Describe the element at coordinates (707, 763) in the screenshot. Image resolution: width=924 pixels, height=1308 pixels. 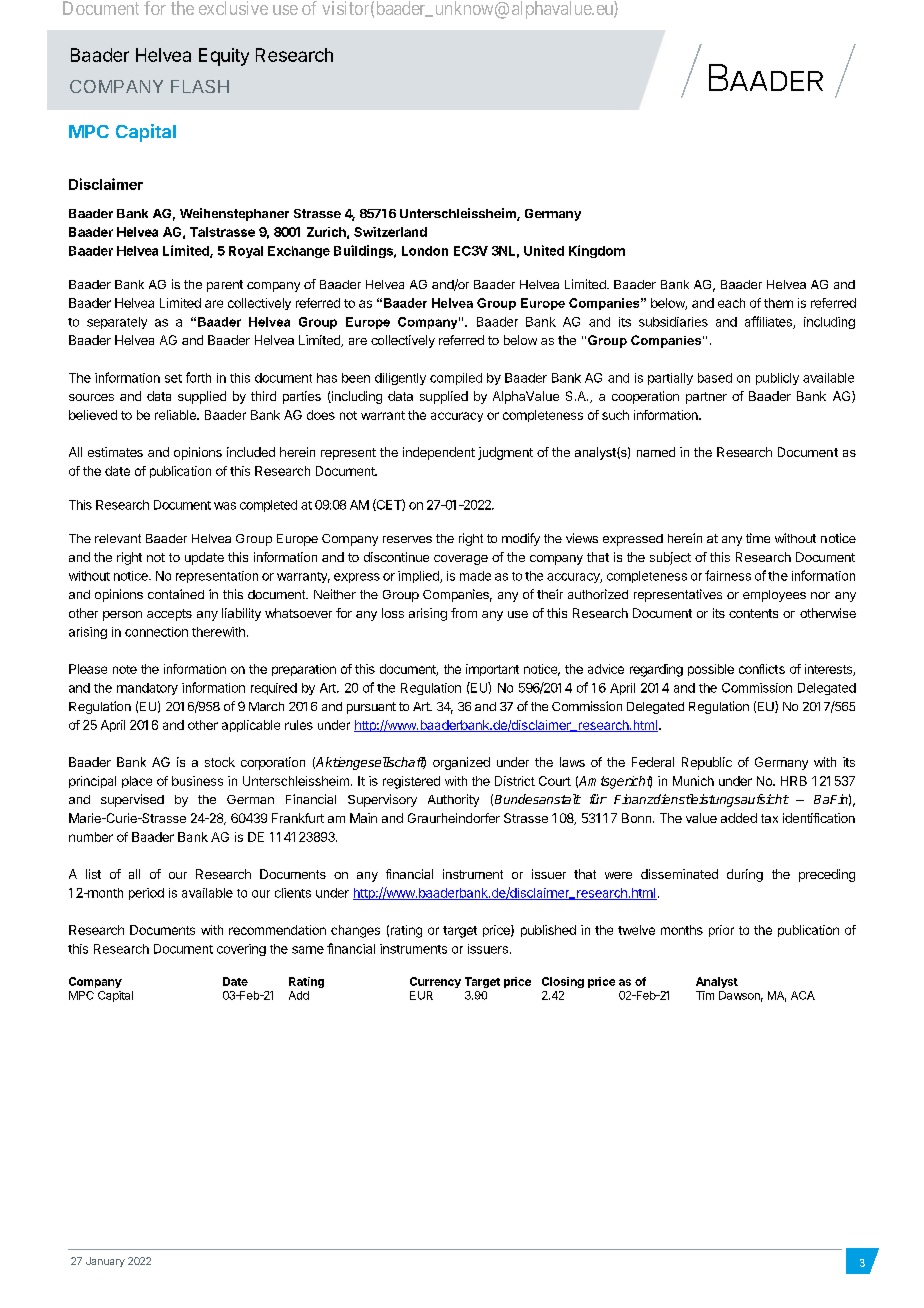
I see `Republic` at that location.
